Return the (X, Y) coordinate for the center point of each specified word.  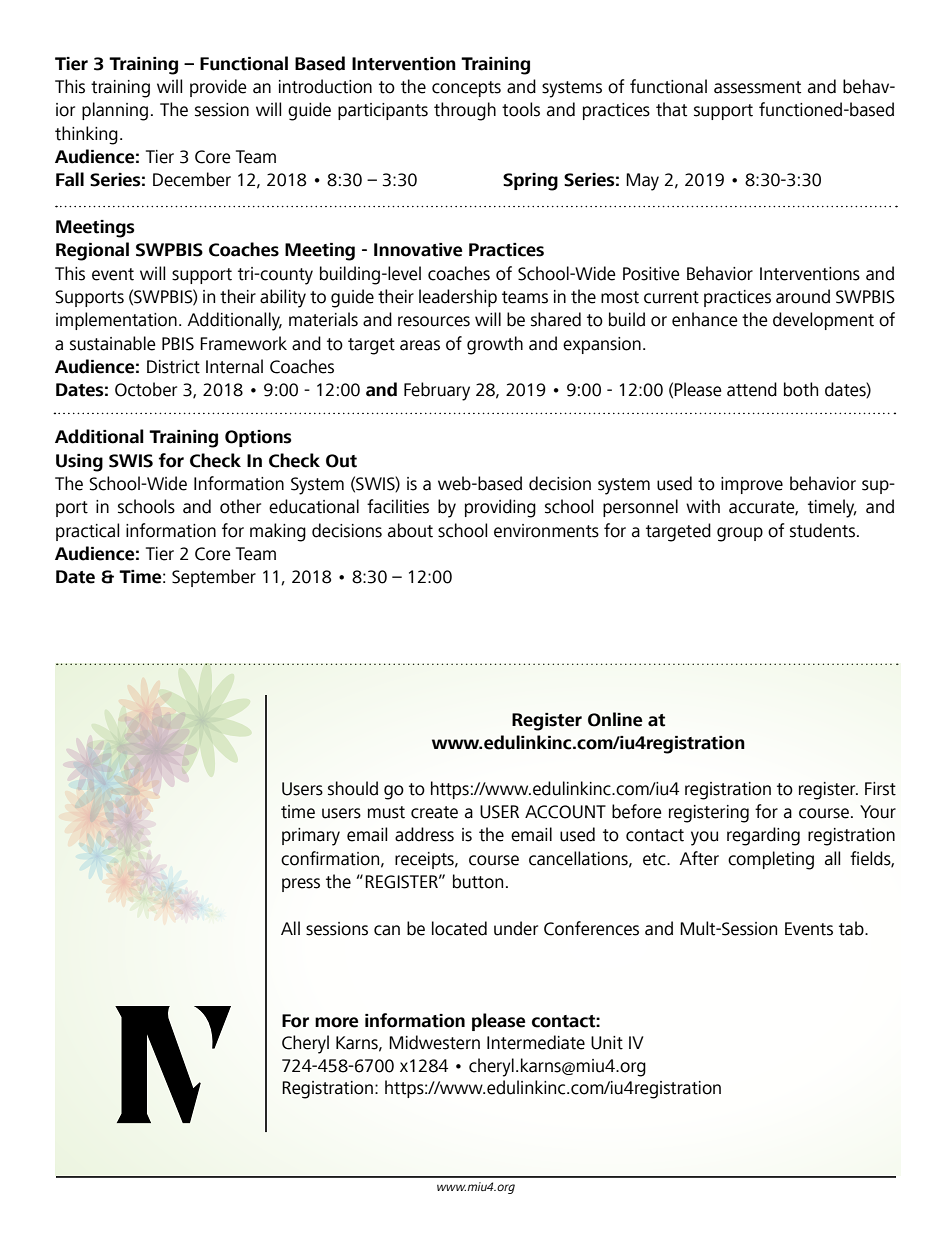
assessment (757, 87)
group (740, 534)
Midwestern (434, 1042)
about (410, 530)
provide (218, 88)
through (465, 111)
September (214, 578)
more (336, 1022)
